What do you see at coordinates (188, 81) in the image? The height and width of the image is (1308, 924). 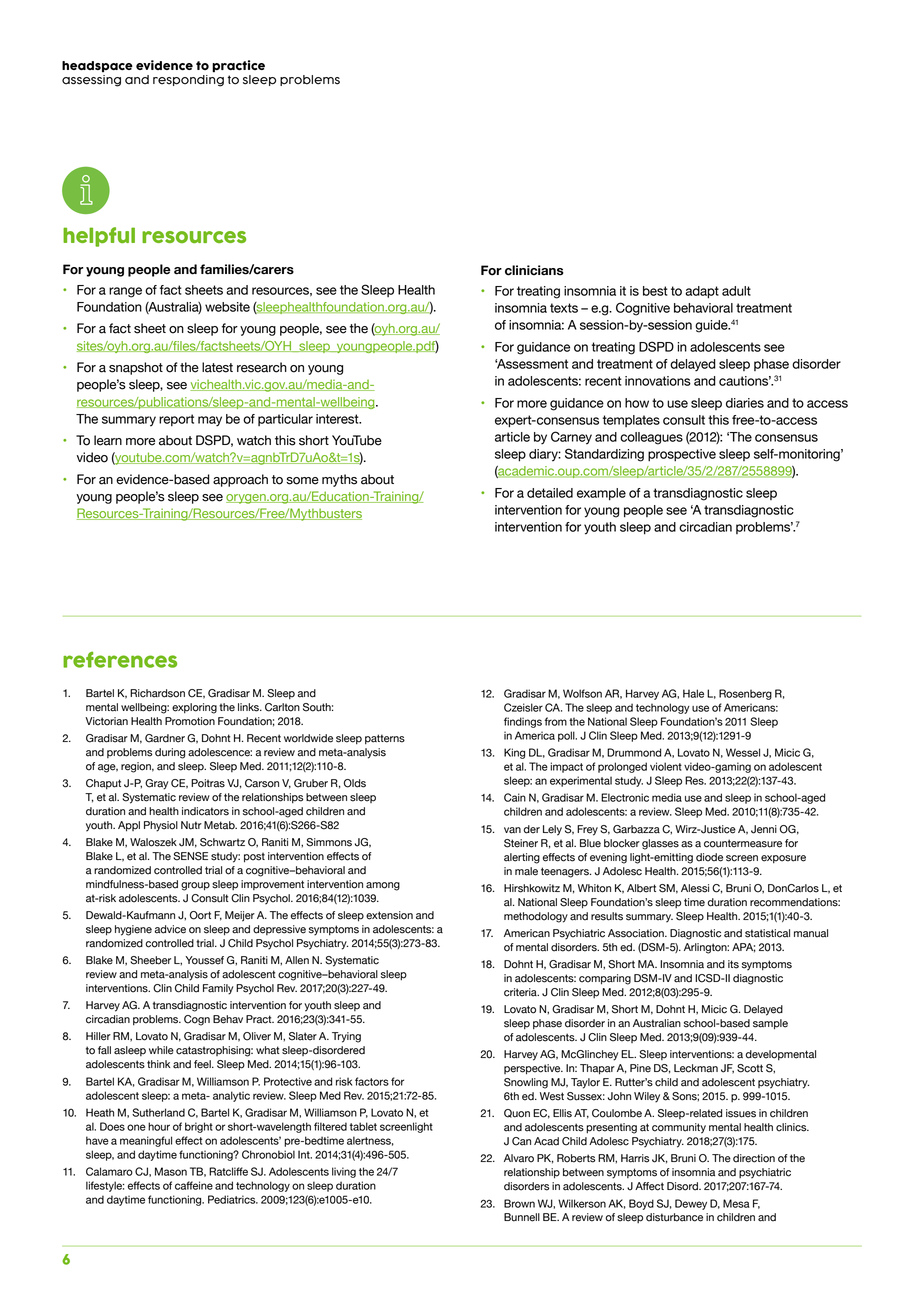 I see `responding` at bounding box center [188, 81].
